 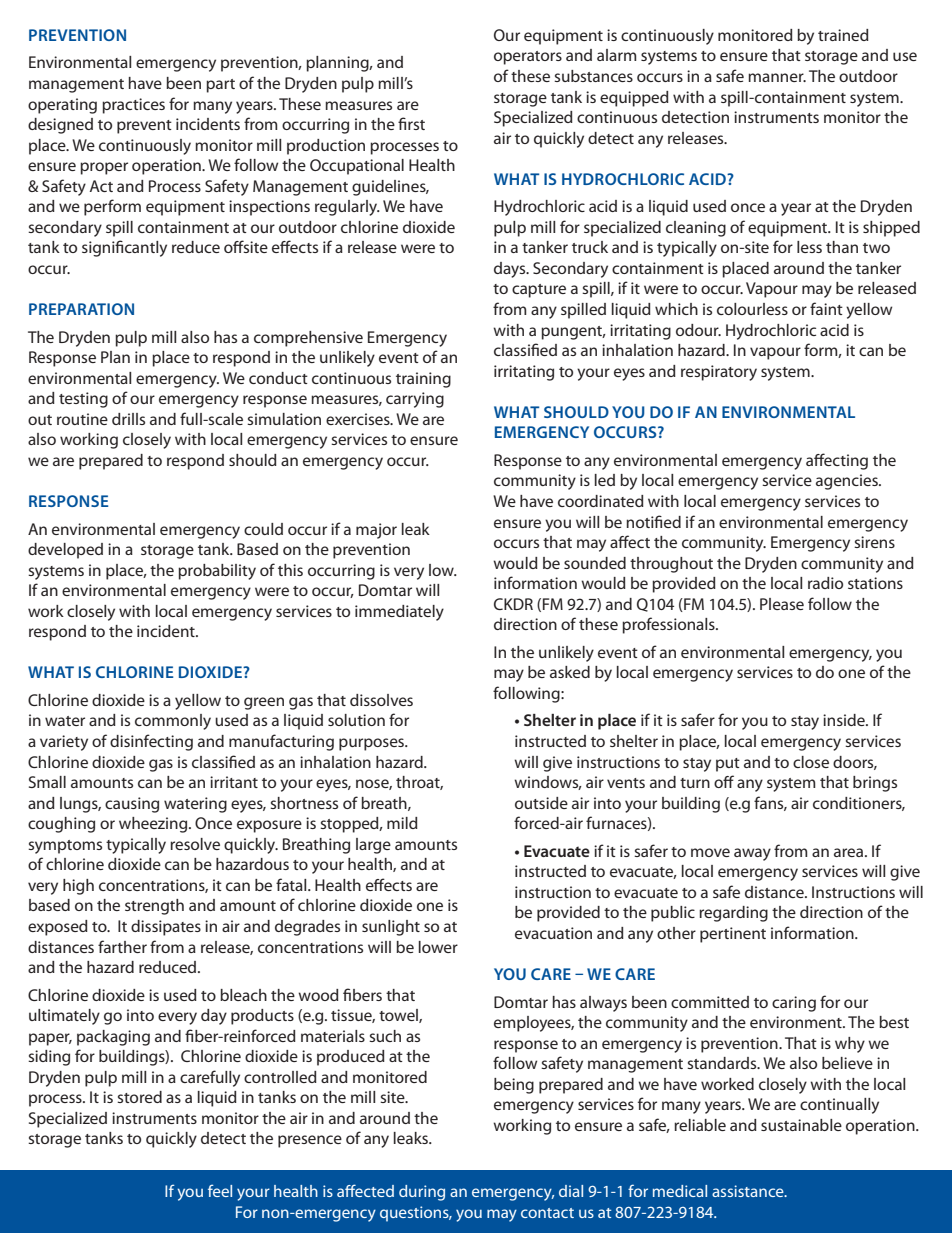 I want to click on during, so click(x=422, y=1193).
